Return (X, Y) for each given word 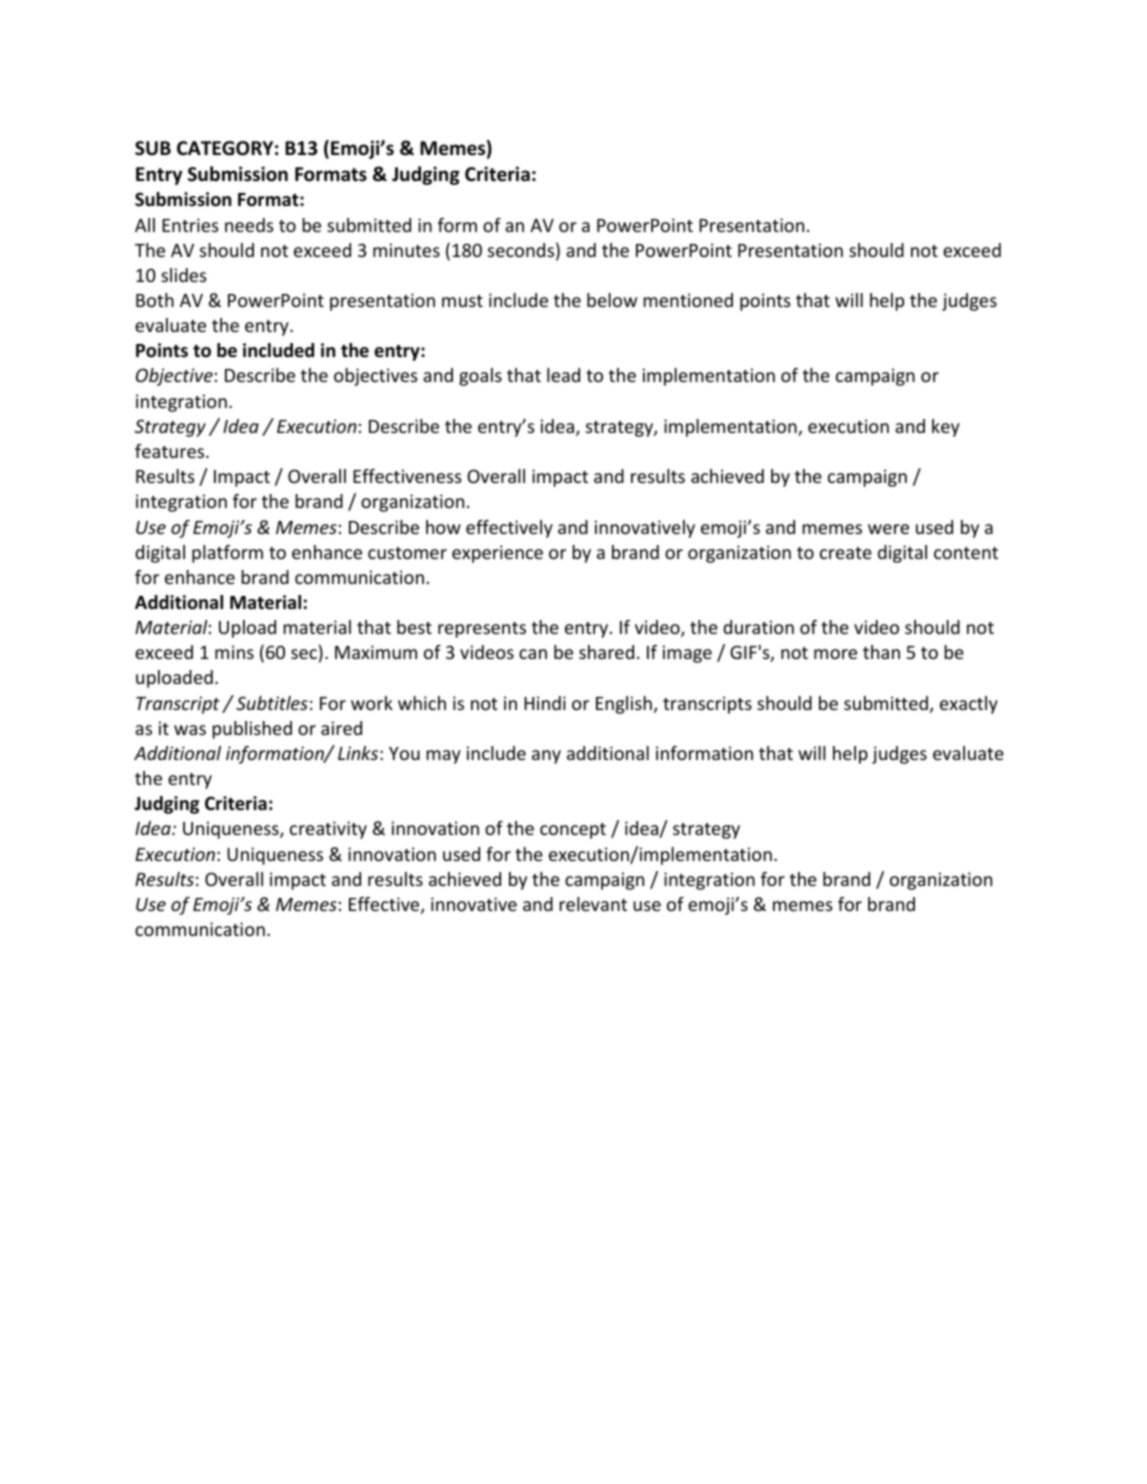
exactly (969, 705)
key (946, 428)
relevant (593, 904)
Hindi (545, 703)
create (846, 553)
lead (563, 375)
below (612, 300)
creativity (328, 830)
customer (407, 553)
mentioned (688, 300)
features (171, 451)
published (252, 730)
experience (497, 554)
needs (249, 225)
